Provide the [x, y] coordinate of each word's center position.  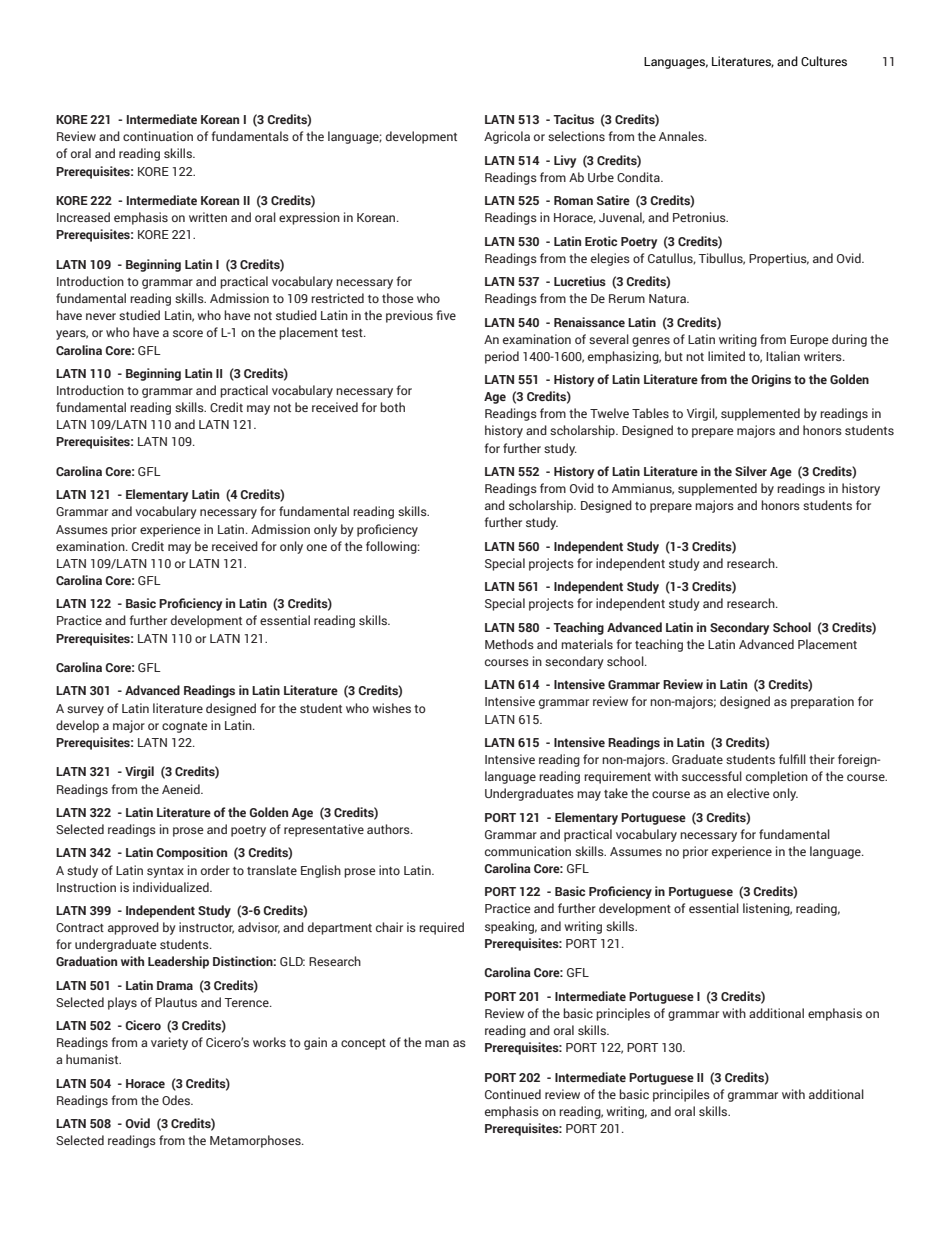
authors [389, 829]
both [392, 407]
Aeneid [182, 789]
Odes [177, 1100]
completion [777, 777]
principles [623, 1014]
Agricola [507, 137]
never [101, 316]
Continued [513, 1094]
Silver [751, 471]
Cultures [824, 61]
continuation [158, 136]
